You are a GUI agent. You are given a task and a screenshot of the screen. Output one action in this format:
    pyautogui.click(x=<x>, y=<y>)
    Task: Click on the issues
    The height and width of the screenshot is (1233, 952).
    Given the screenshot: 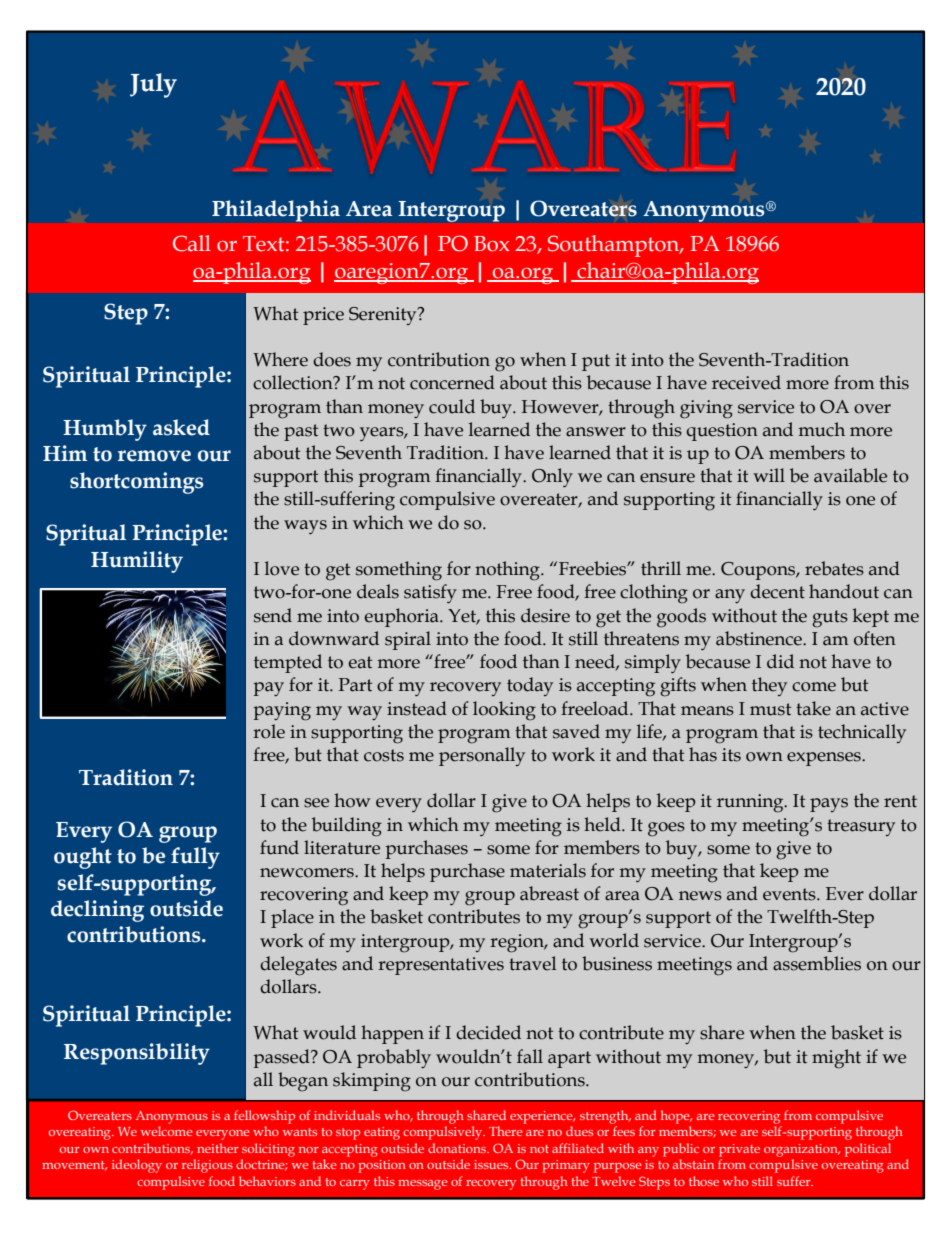 What is the action you would take?
    pyautogui.click(x=492, y=1164)
